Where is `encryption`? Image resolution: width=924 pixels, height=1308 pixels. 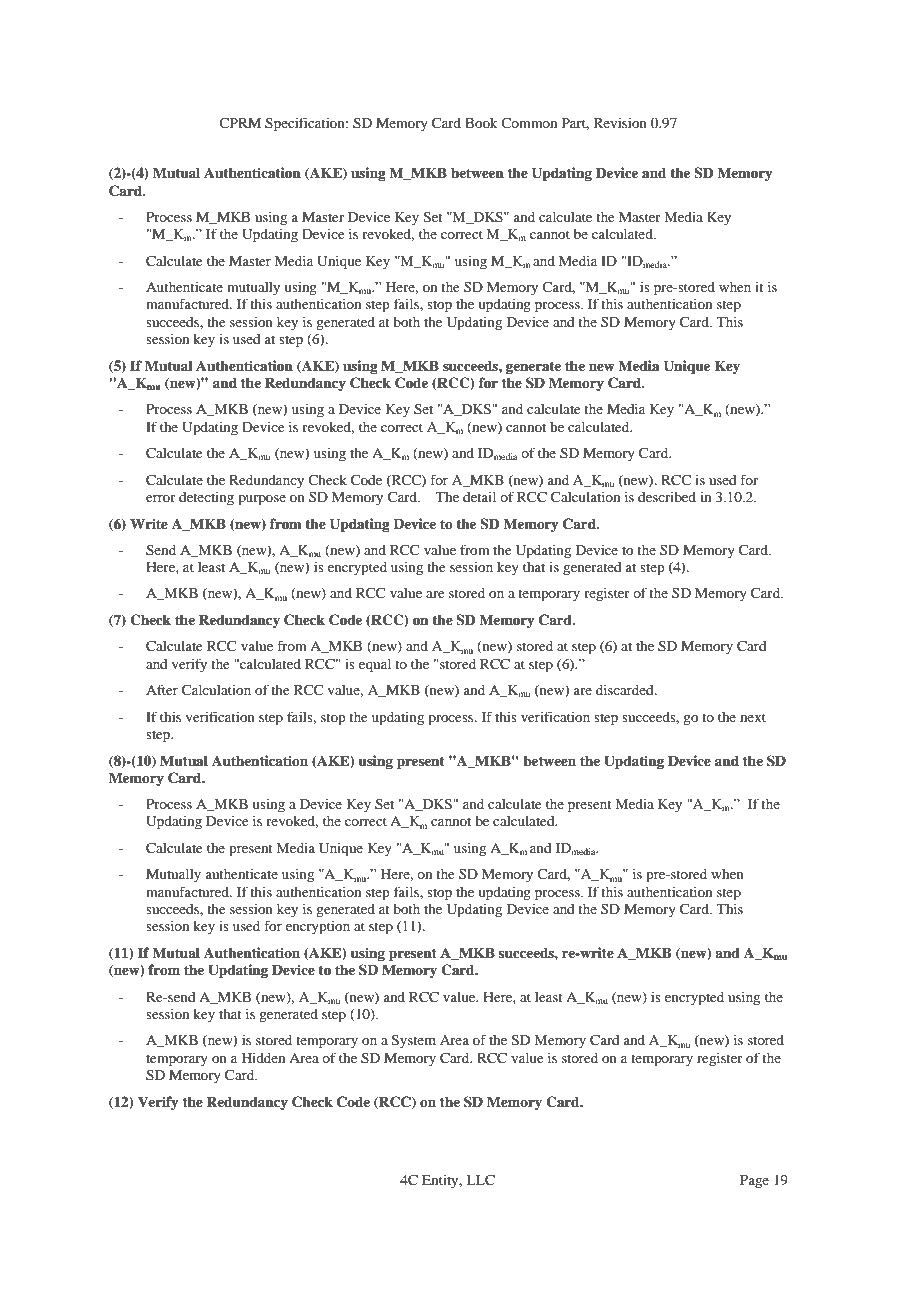 encryption is located at coordinates (318, 927).
